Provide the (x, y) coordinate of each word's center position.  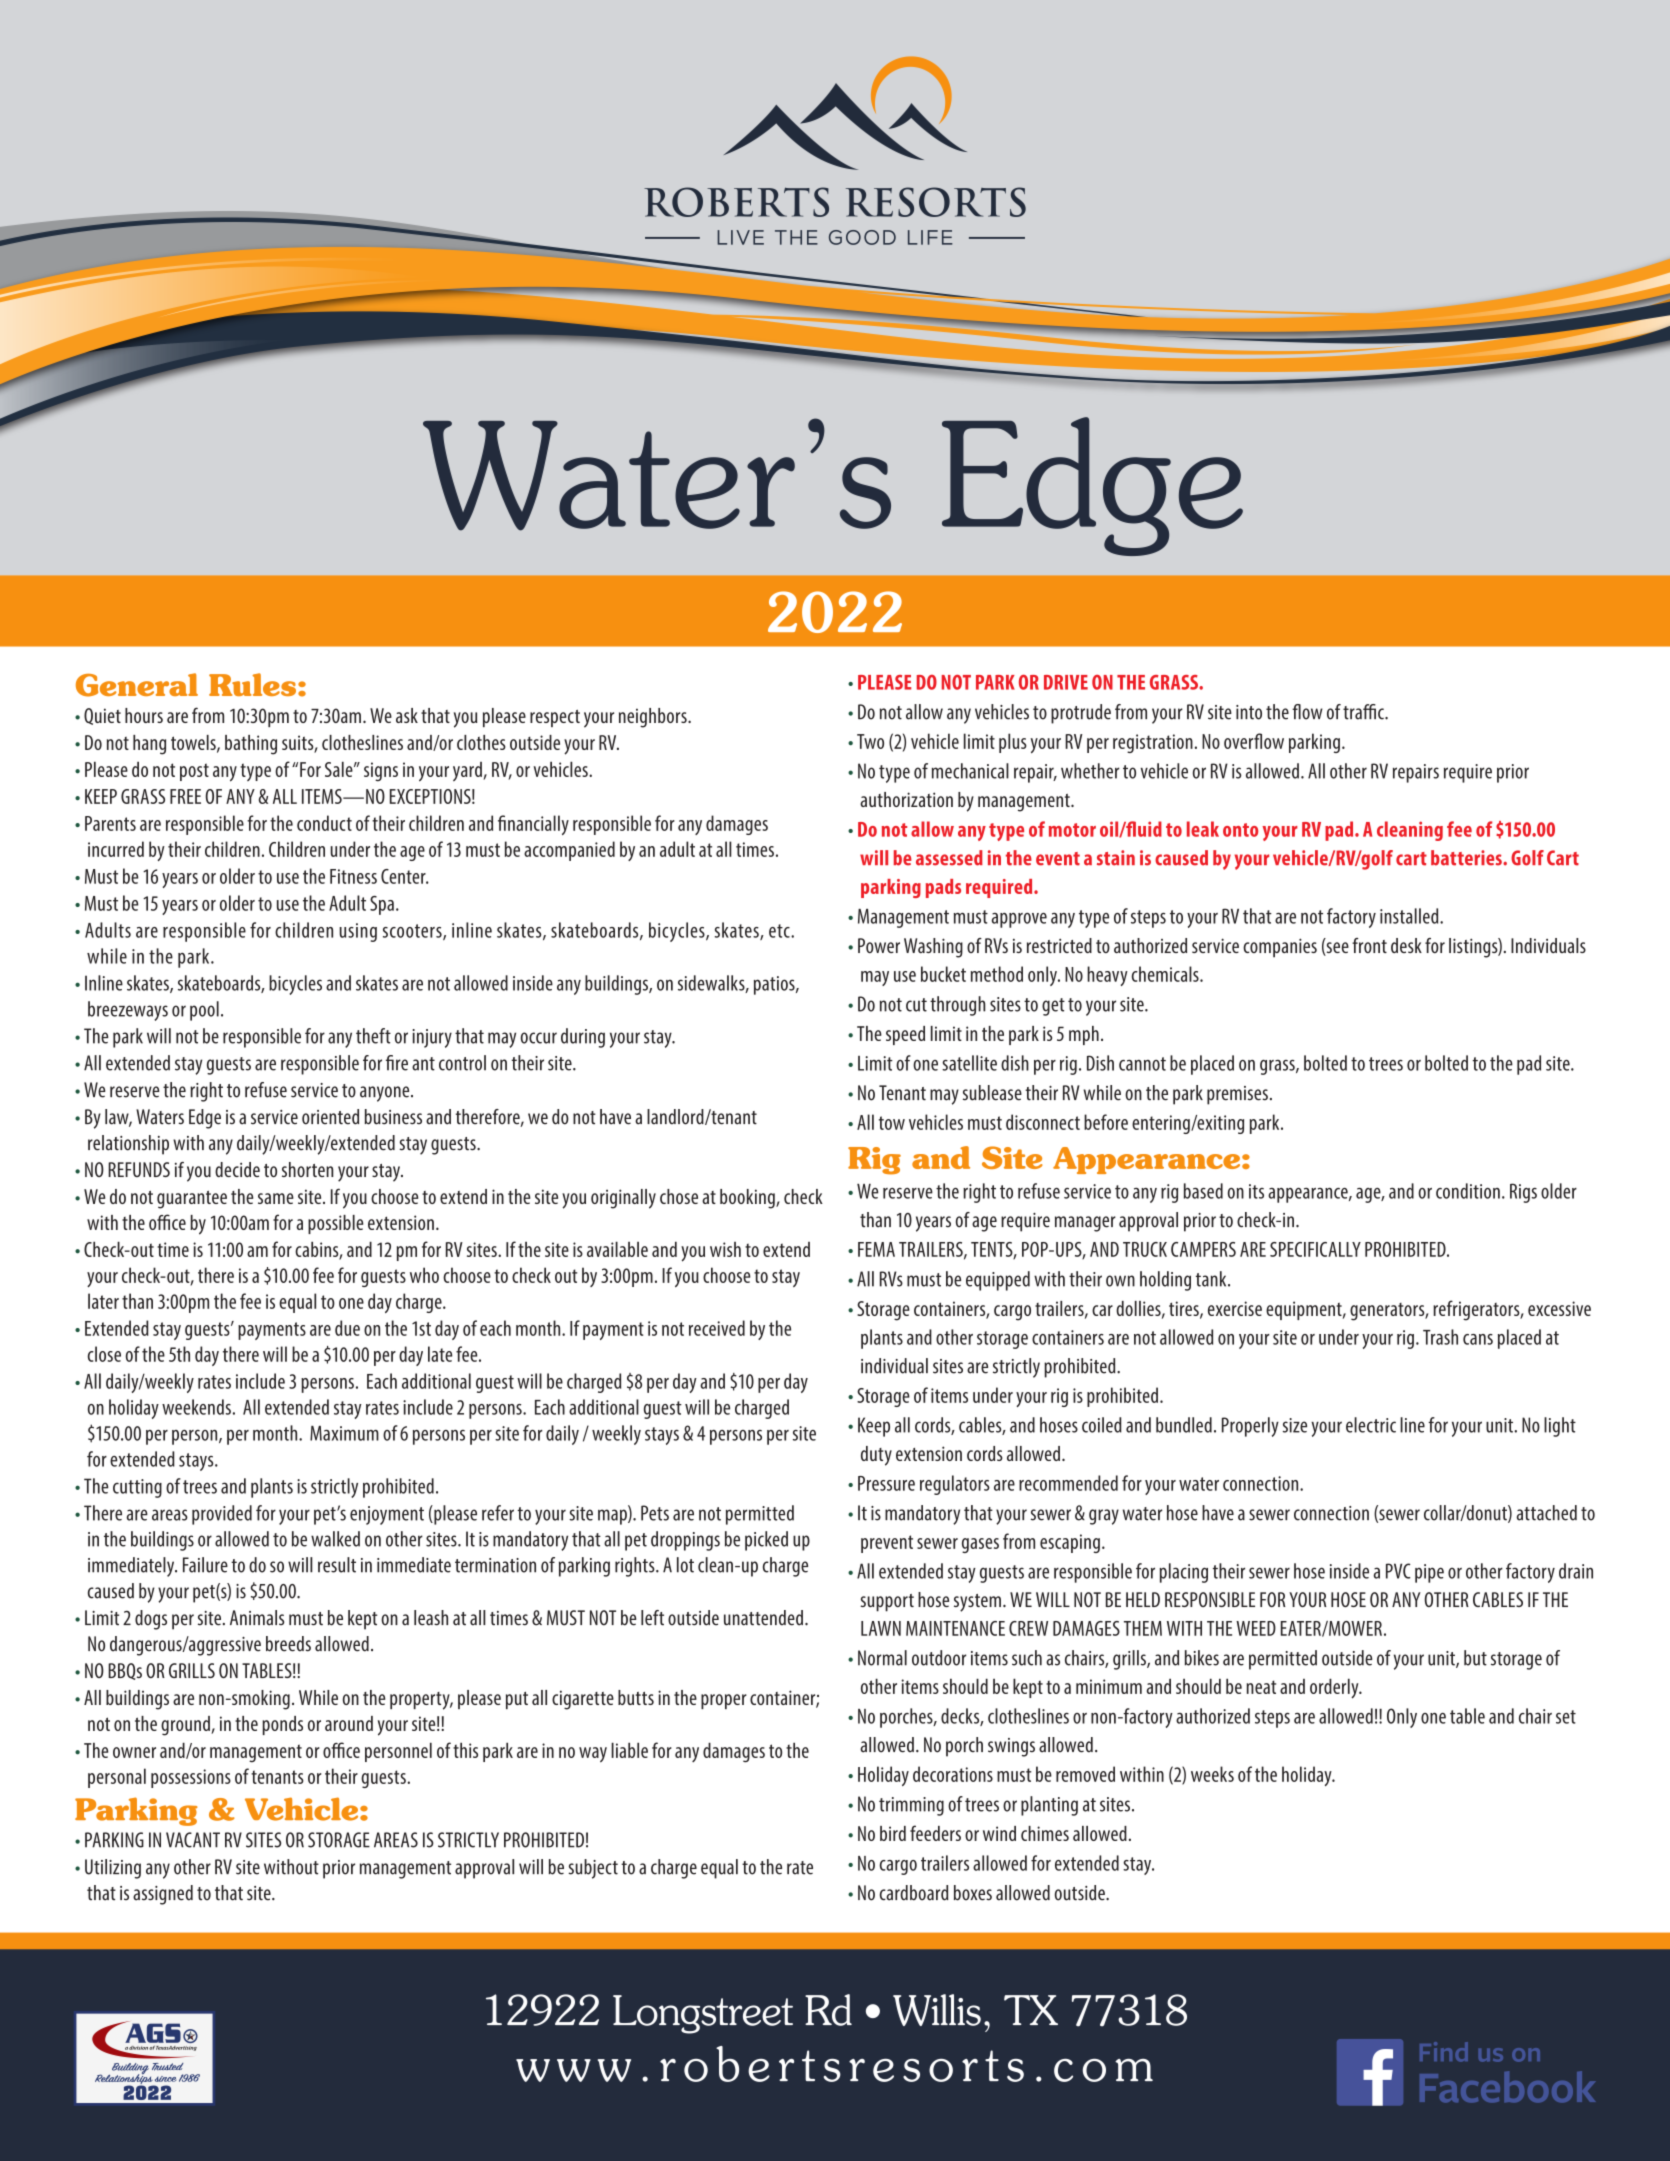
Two (870, 741)
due (347, 1328)
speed (905, 1035)
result (337, 1565)
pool (204, 1011)
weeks (1212, 1774)
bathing (251, 745)
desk (1406, 945)
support (887, 1603)
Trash (1440, 1337)
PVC (1398, 1571)
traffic (1364, 712)
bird (893, 1833)
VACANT (193, 1840)
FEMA (876, 1249)
